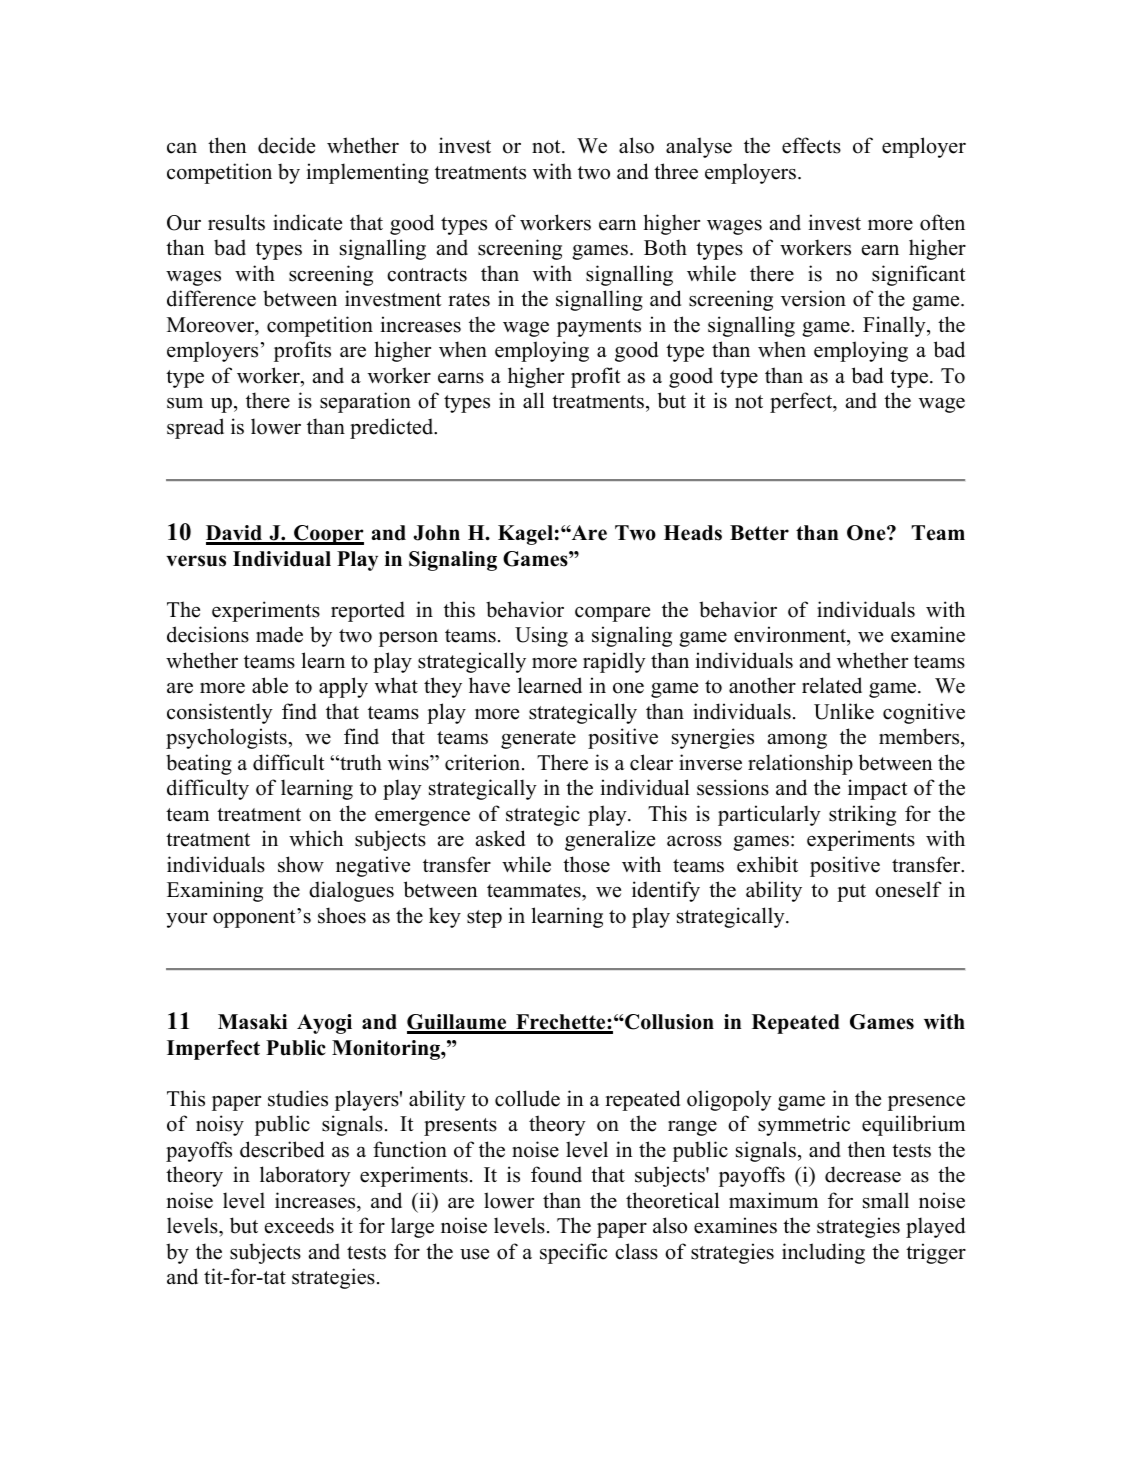  I want to click on Better, so click(759, 533).
